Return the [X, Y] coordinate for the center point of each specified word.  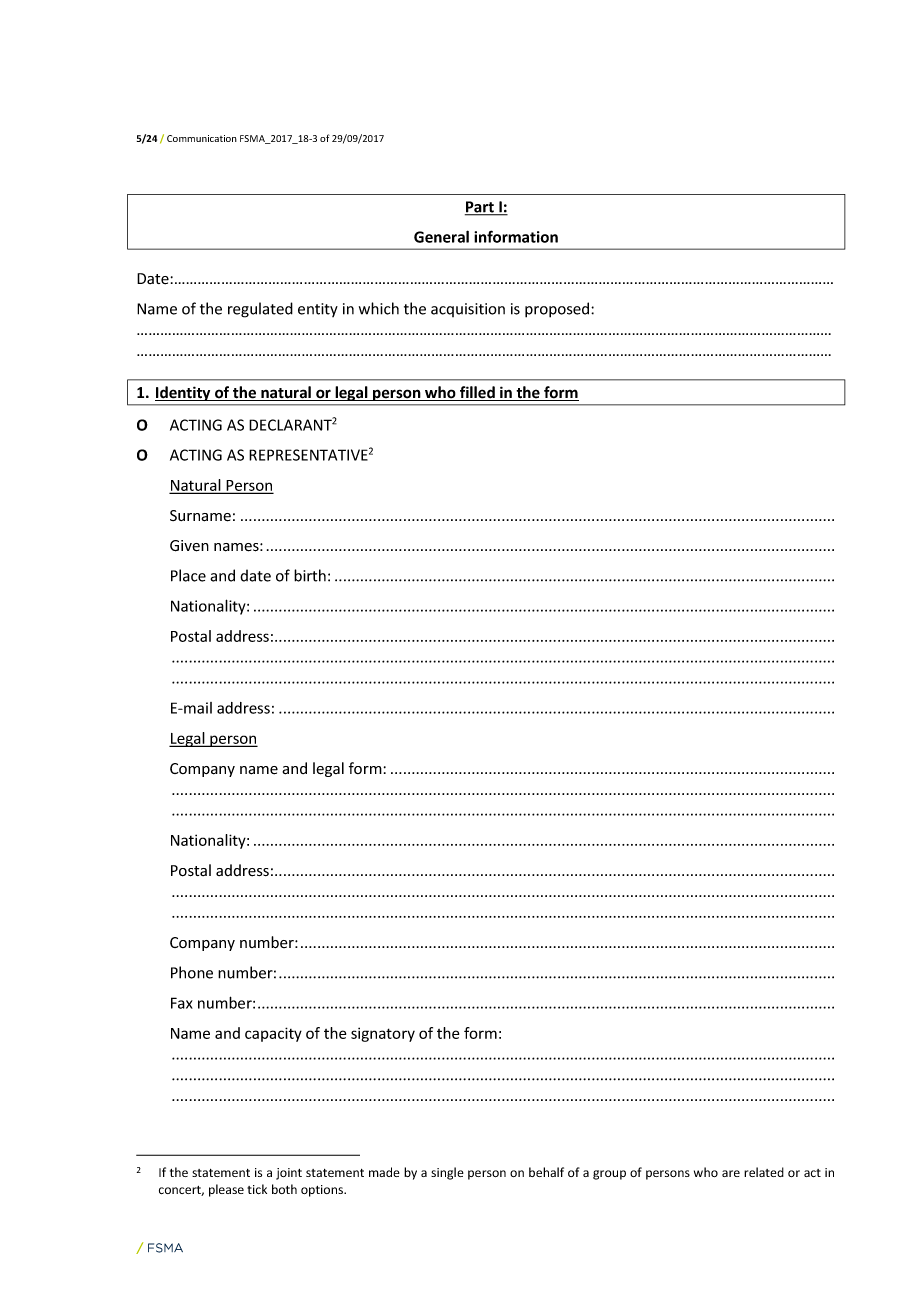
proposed [558, 310]
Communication [202, 138]
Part [480, 208]
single [447, 1173]
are [731, 1173]
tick [257, 1189]
